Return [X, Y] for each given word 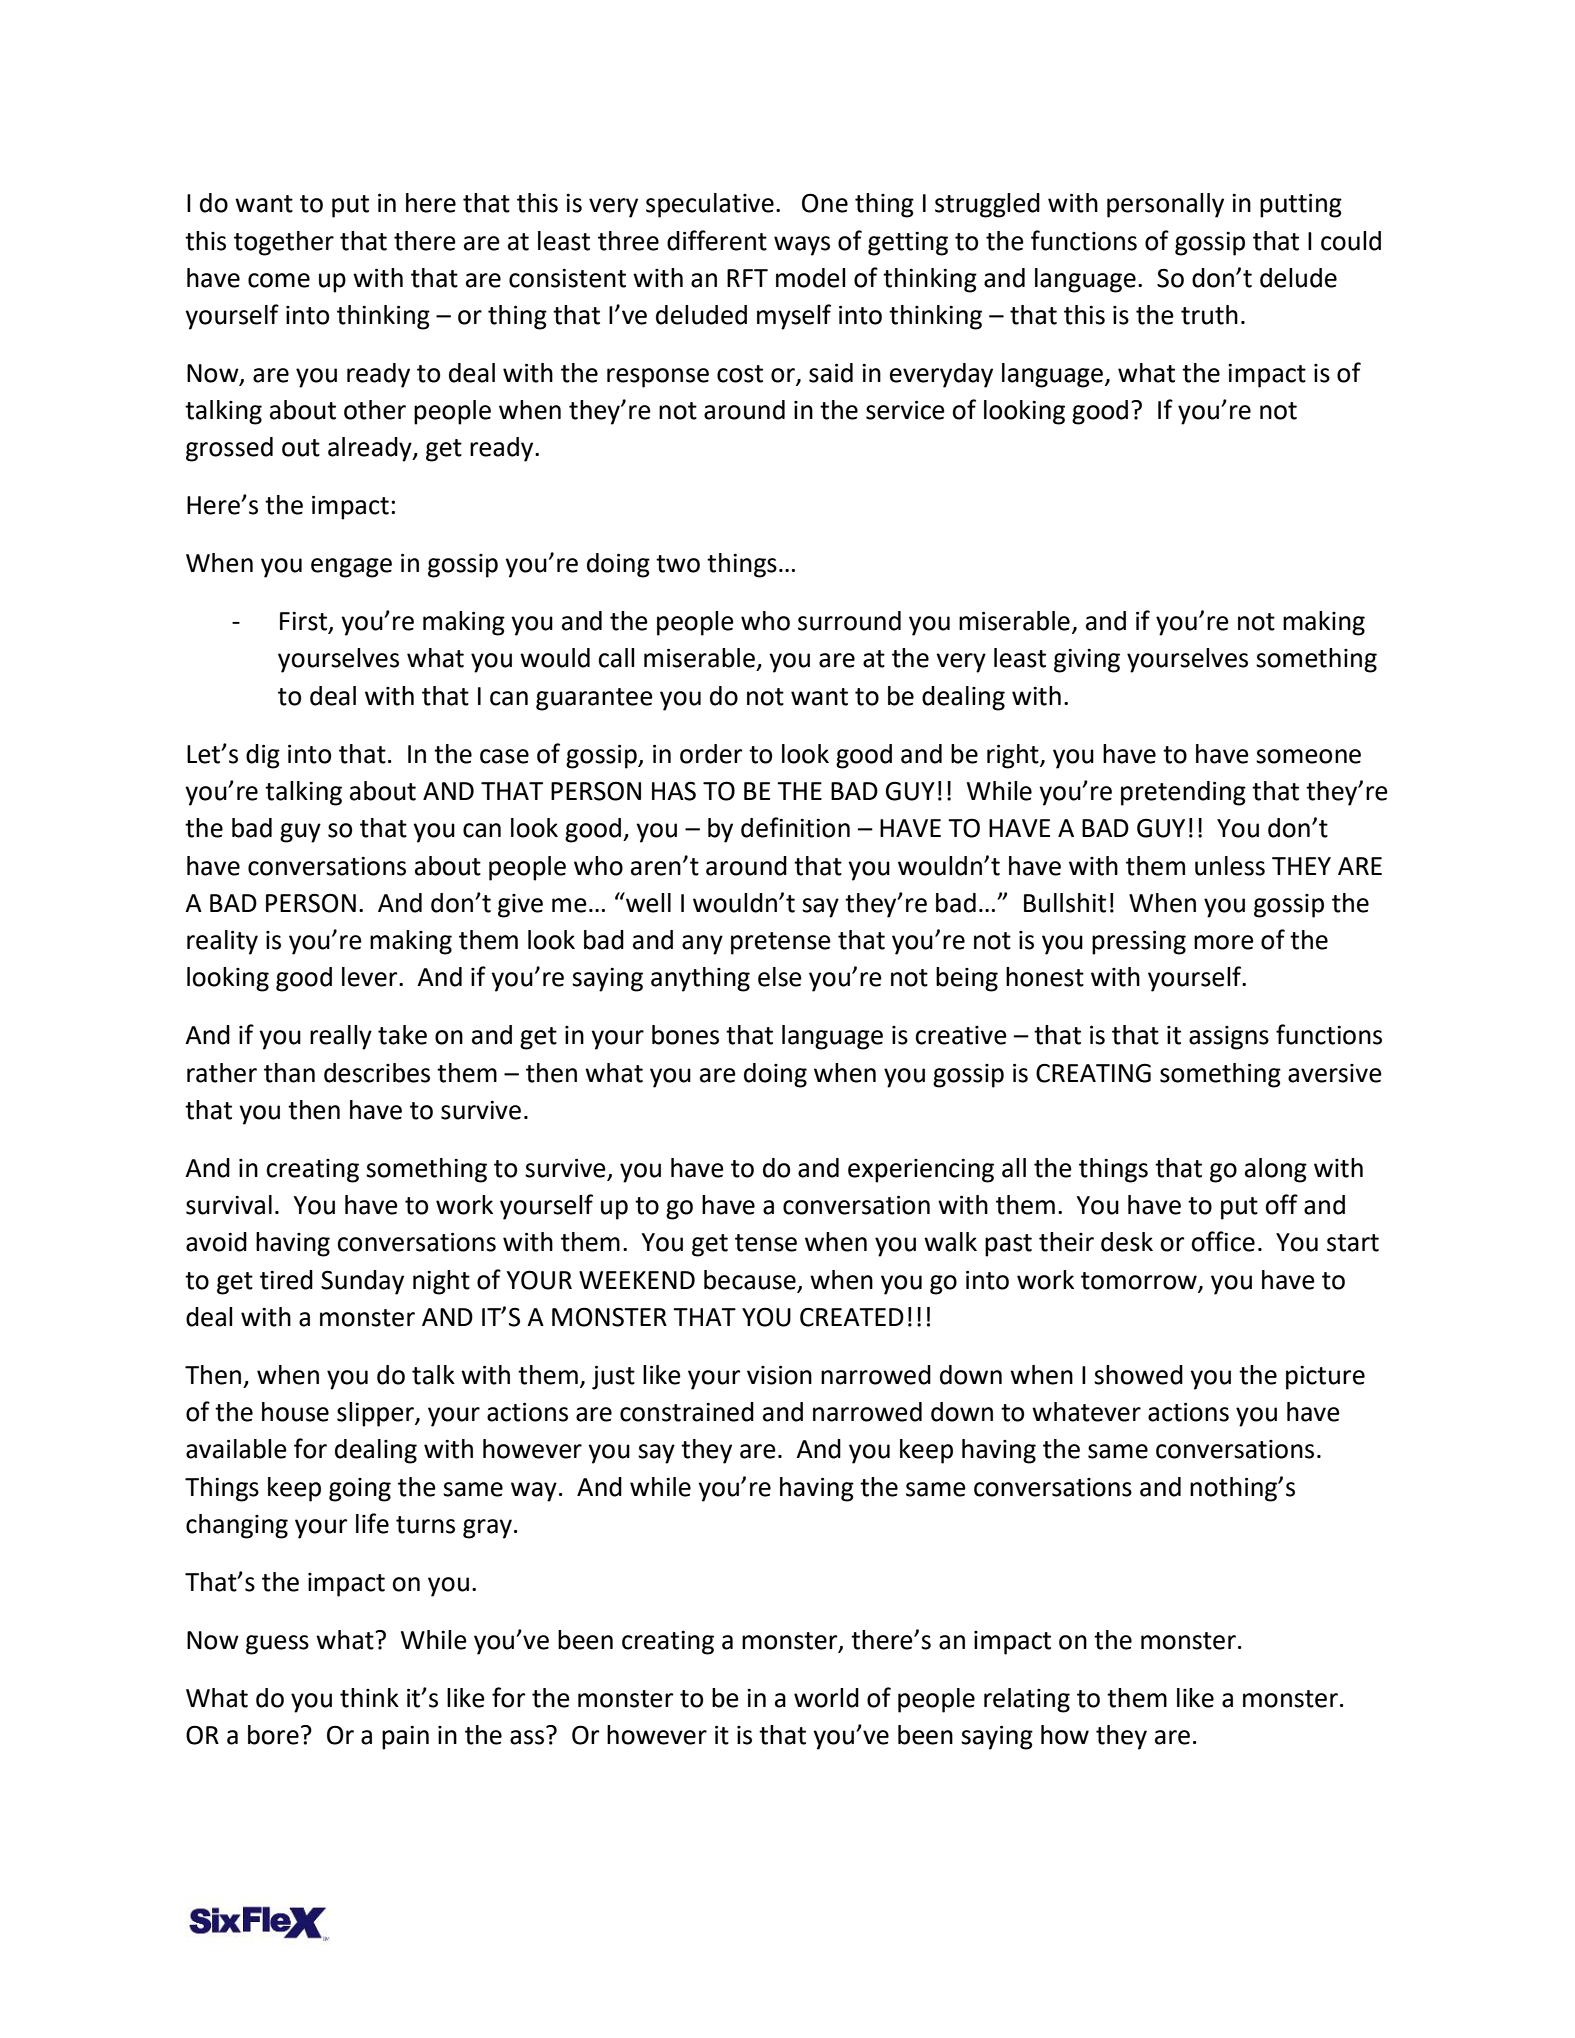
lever [371, 977]
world [826, 1698]
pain [405, 1738]
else [780, 977]
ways [802, 246]
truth [1209, 315]
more [1224, 942]
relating [1027, 1700]
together [284, 243]
